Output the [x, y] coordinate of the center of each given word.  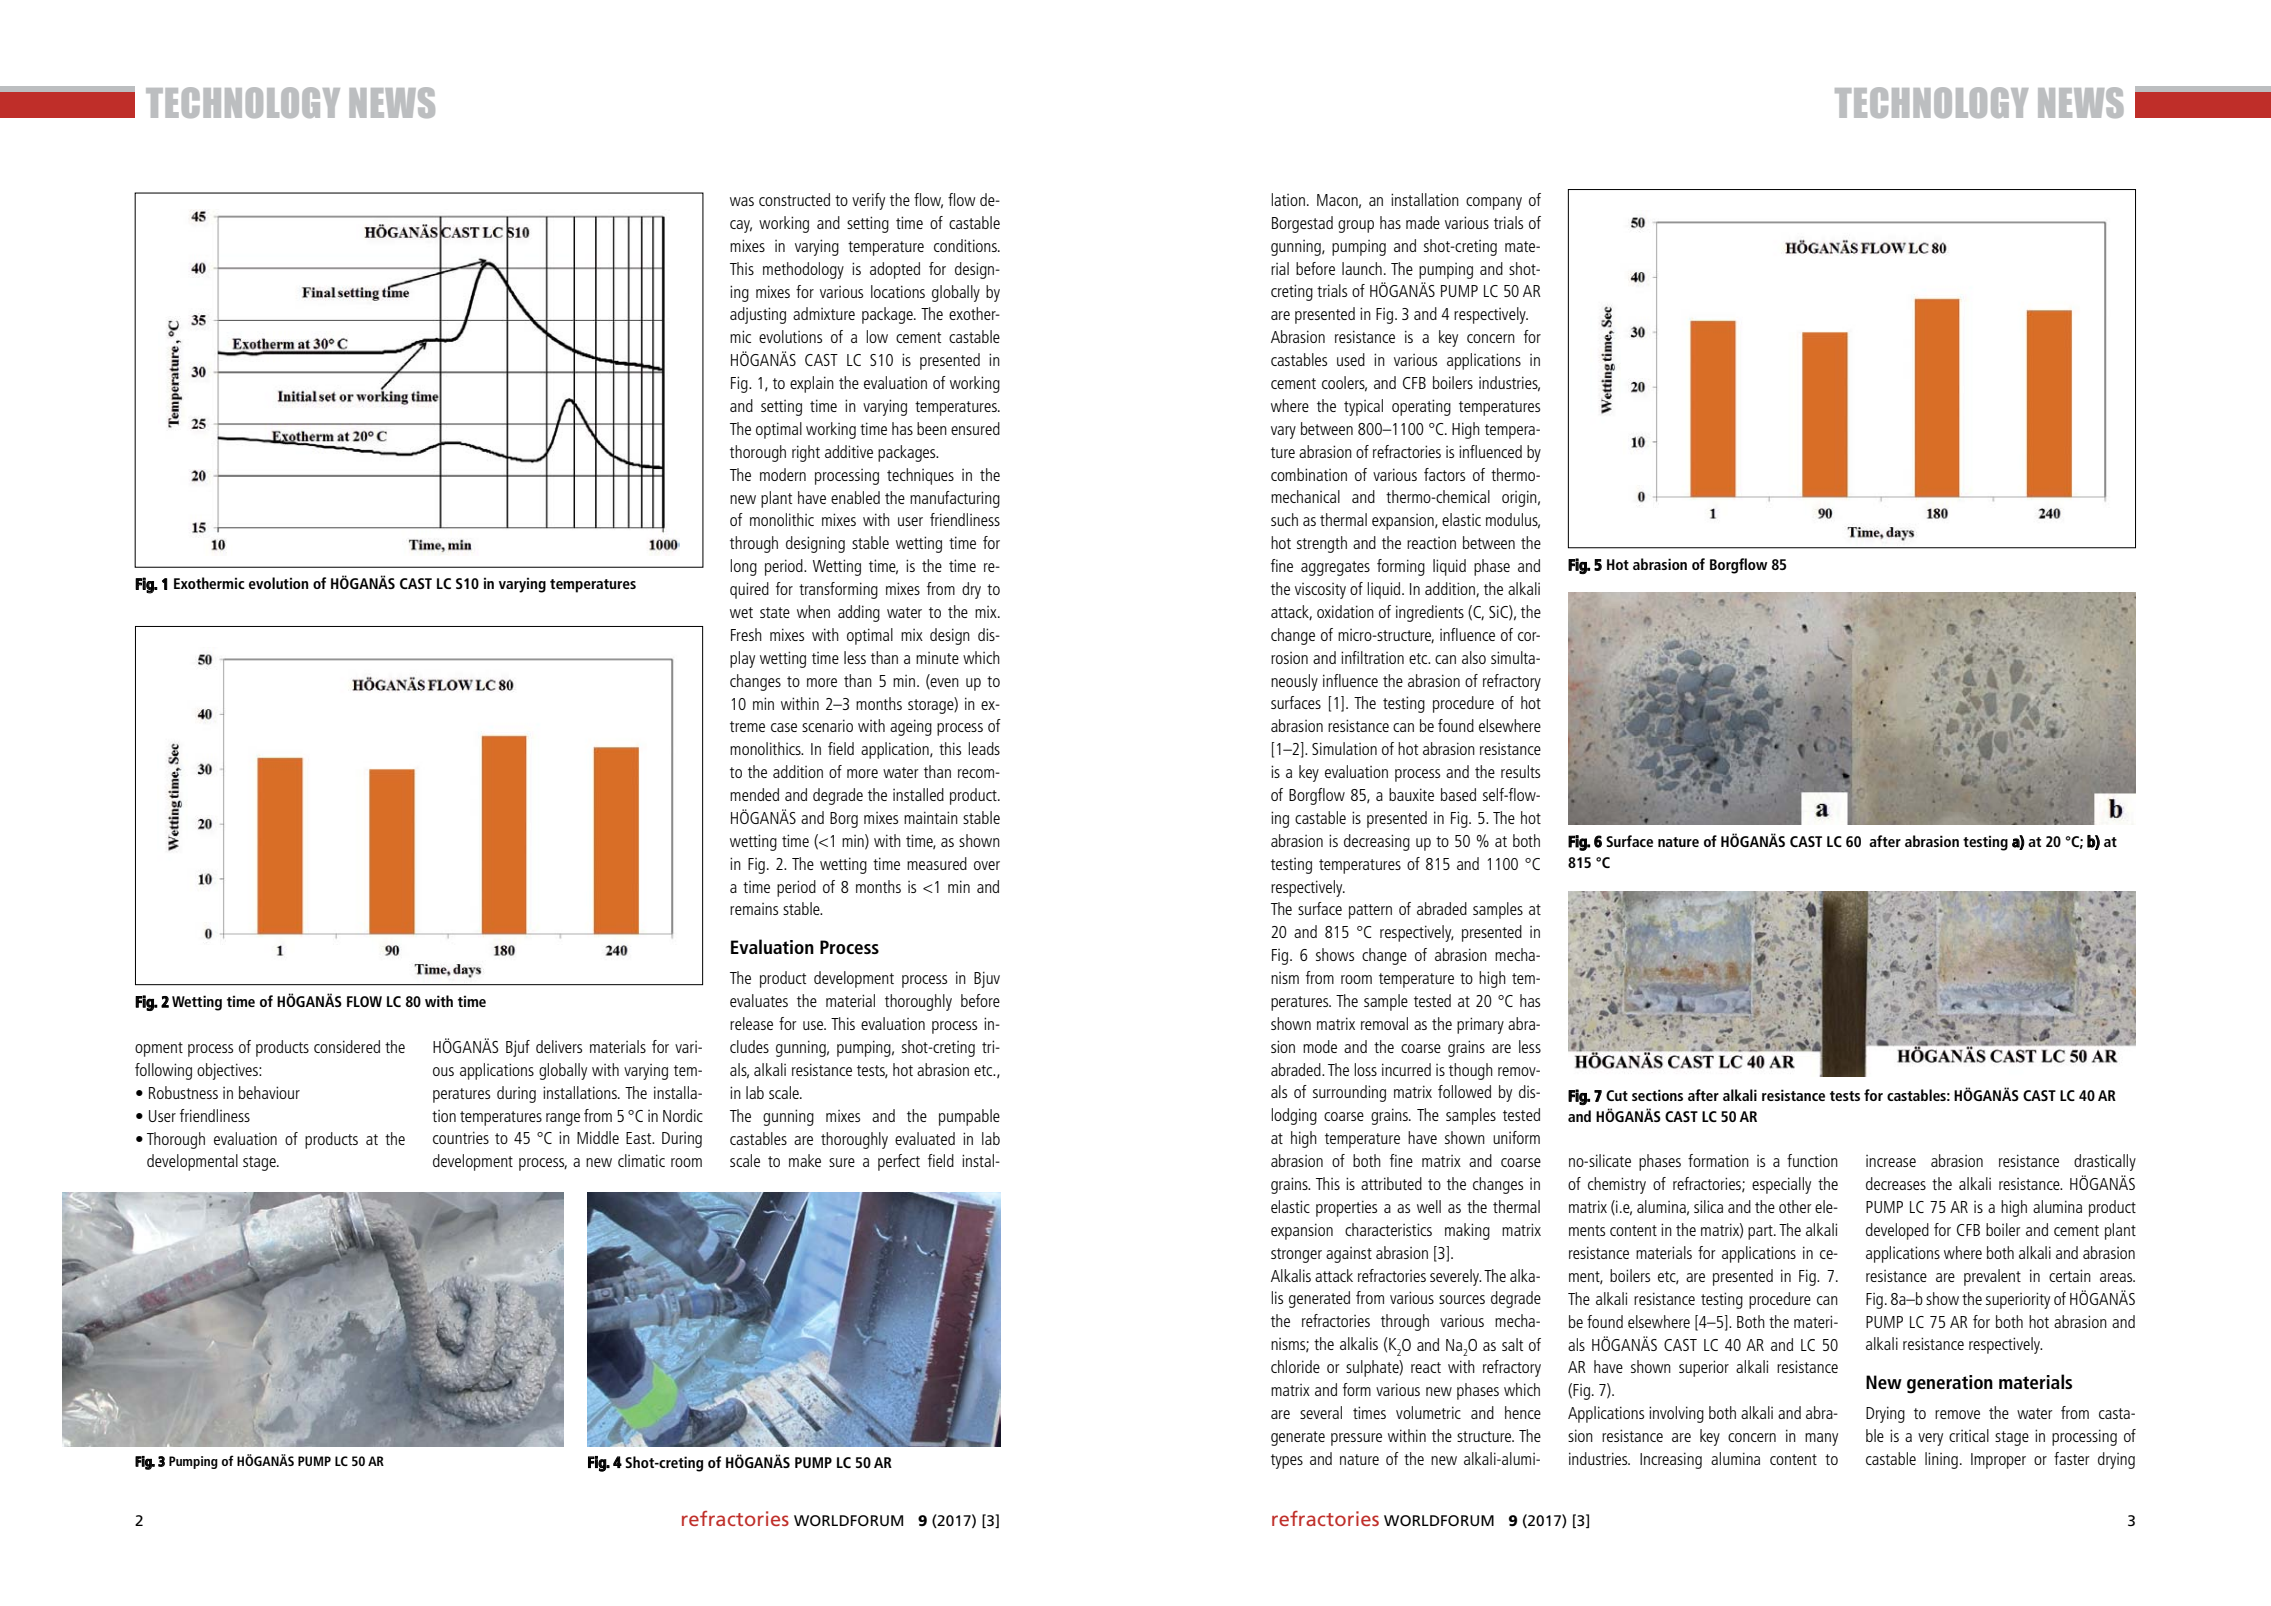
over [987, 865]
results [1520, 771]
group [1356, 226]
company [1494, 203]
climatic [641, 1160]
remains [754, 909]
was [742, 201]
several [1321, 1412]
